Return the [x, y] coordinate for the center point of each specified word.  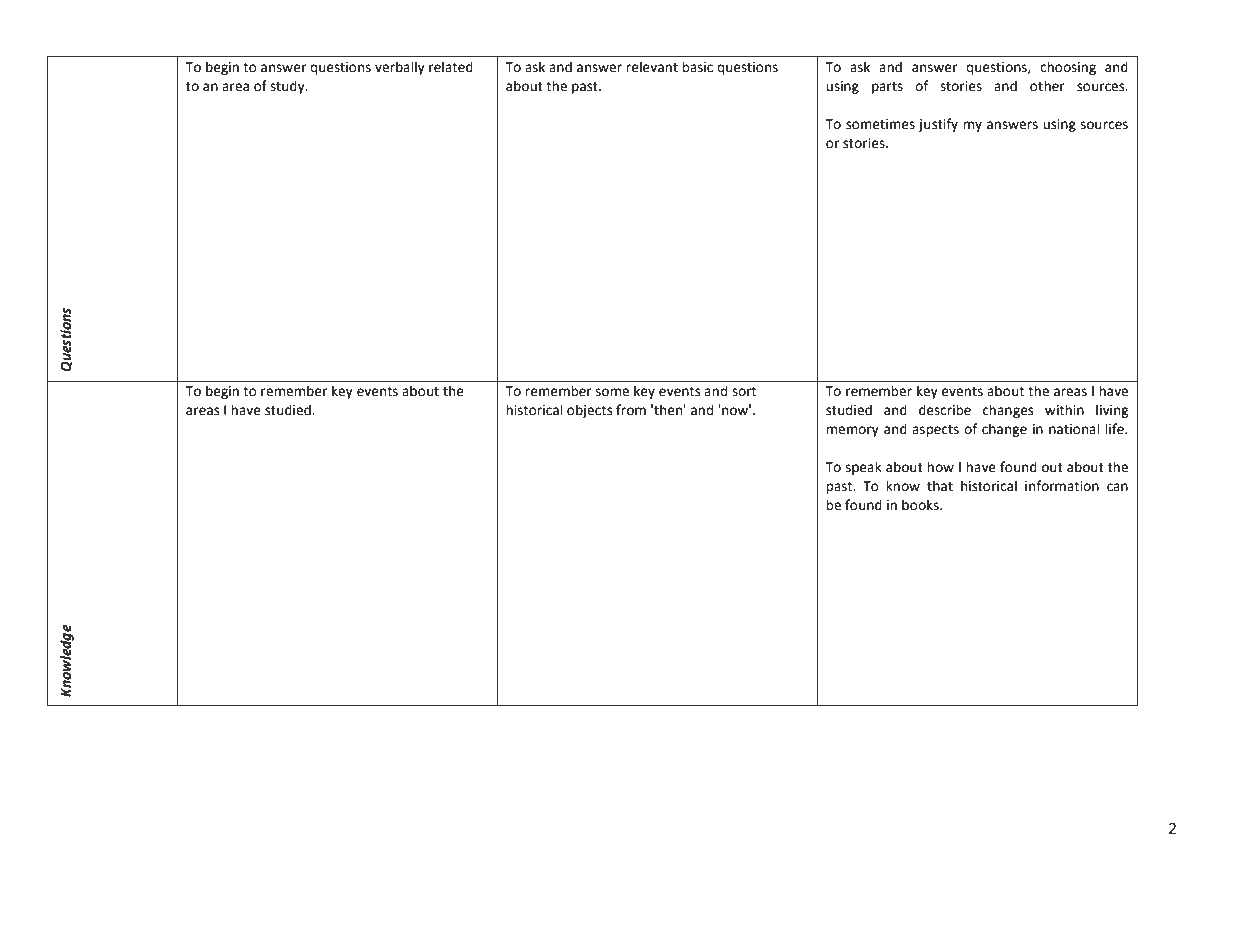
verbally [400, 68]
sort [744, 392]
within [1064, 410]
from [631, 410]
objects [589, 411]
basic [697, 67]
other [1047, 86]
